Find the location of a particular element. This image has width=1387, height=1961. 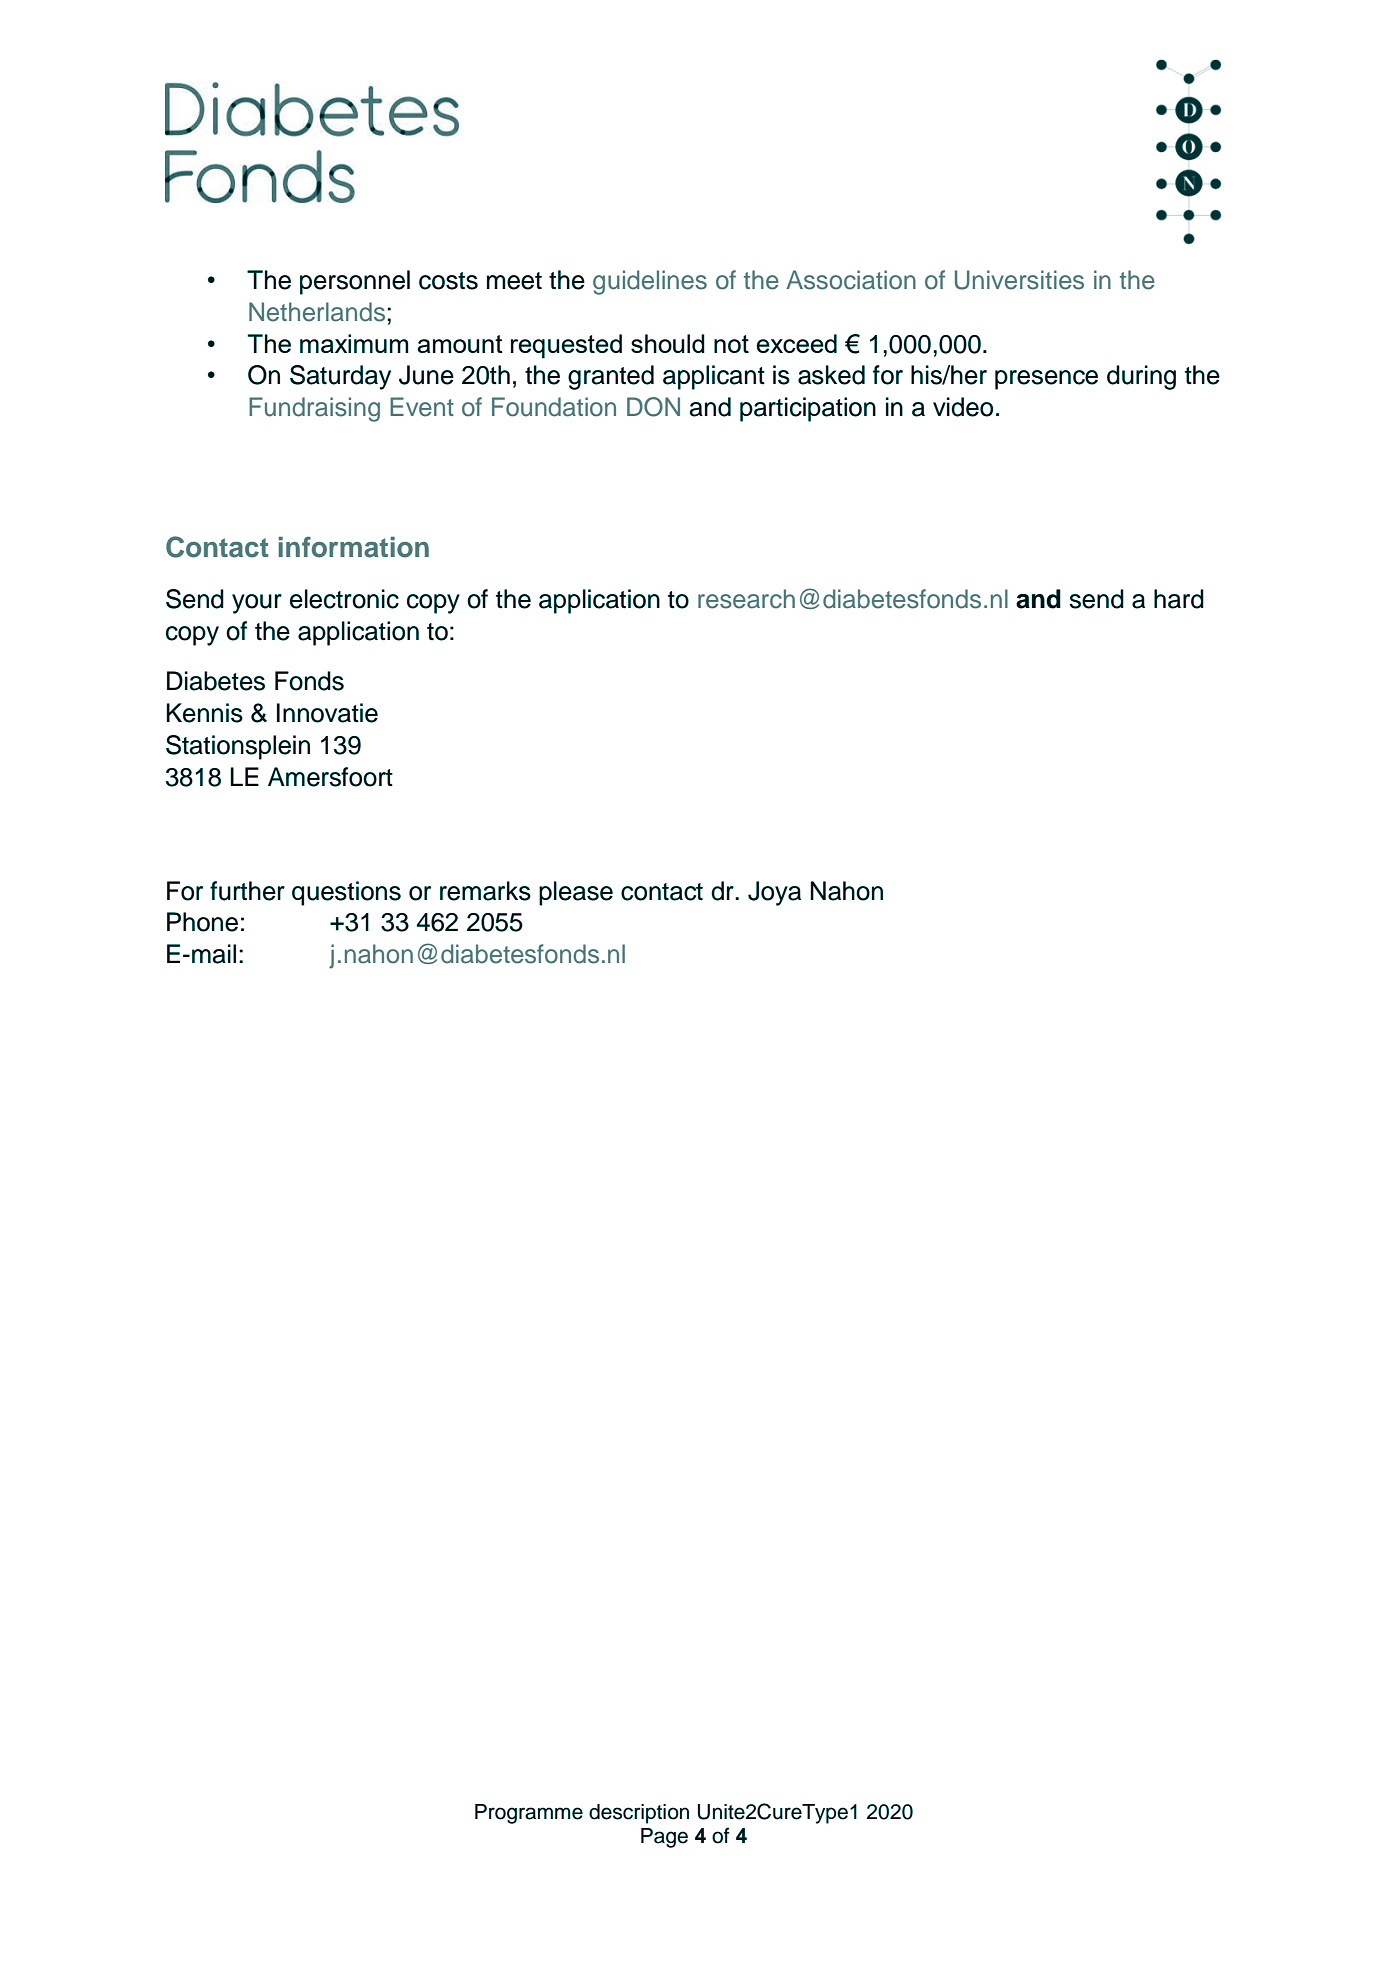

Programme is located at coordinates (529, 1814).
